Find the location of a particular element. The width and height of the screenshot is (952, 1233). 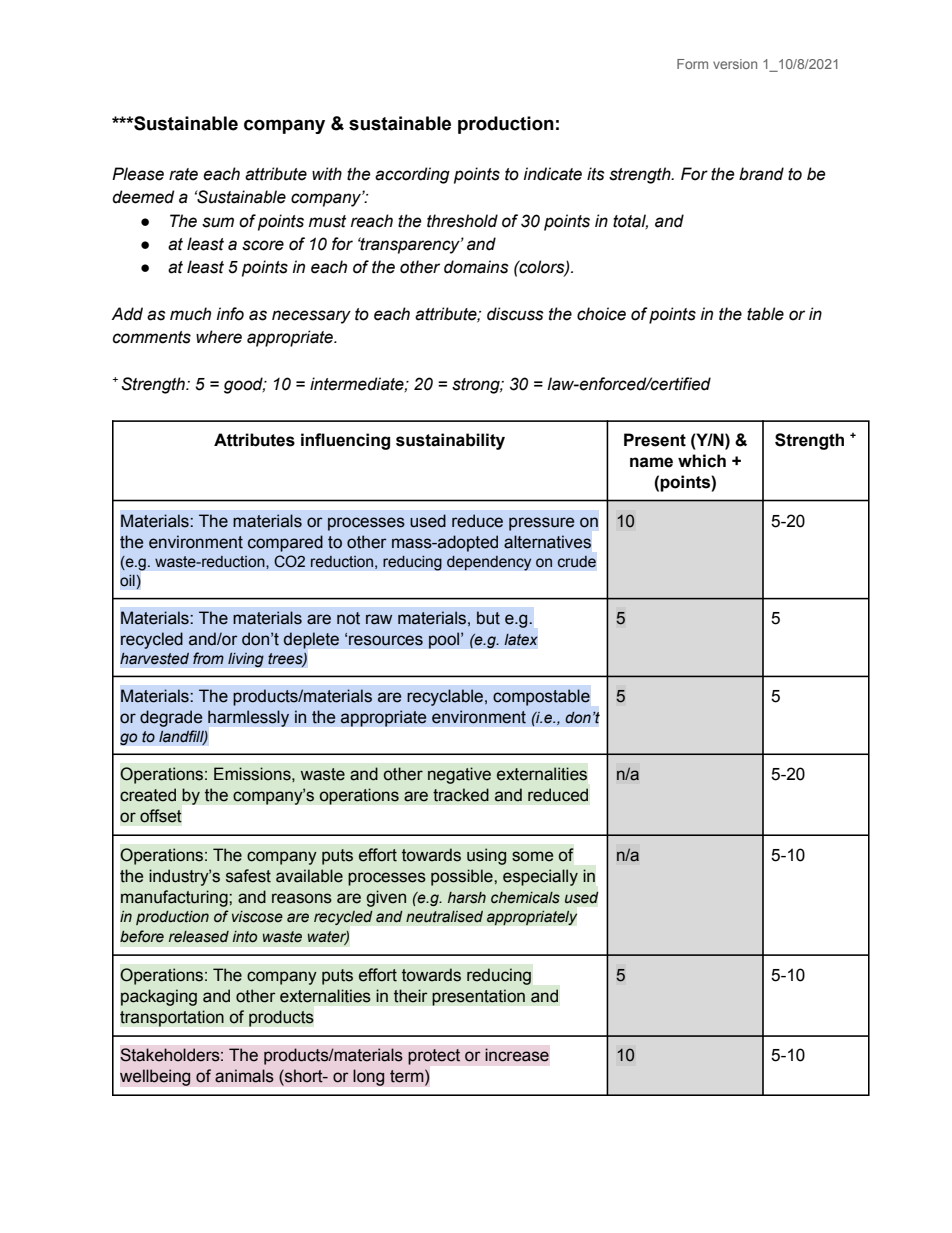

rate is located at coordinates (183, 174).
